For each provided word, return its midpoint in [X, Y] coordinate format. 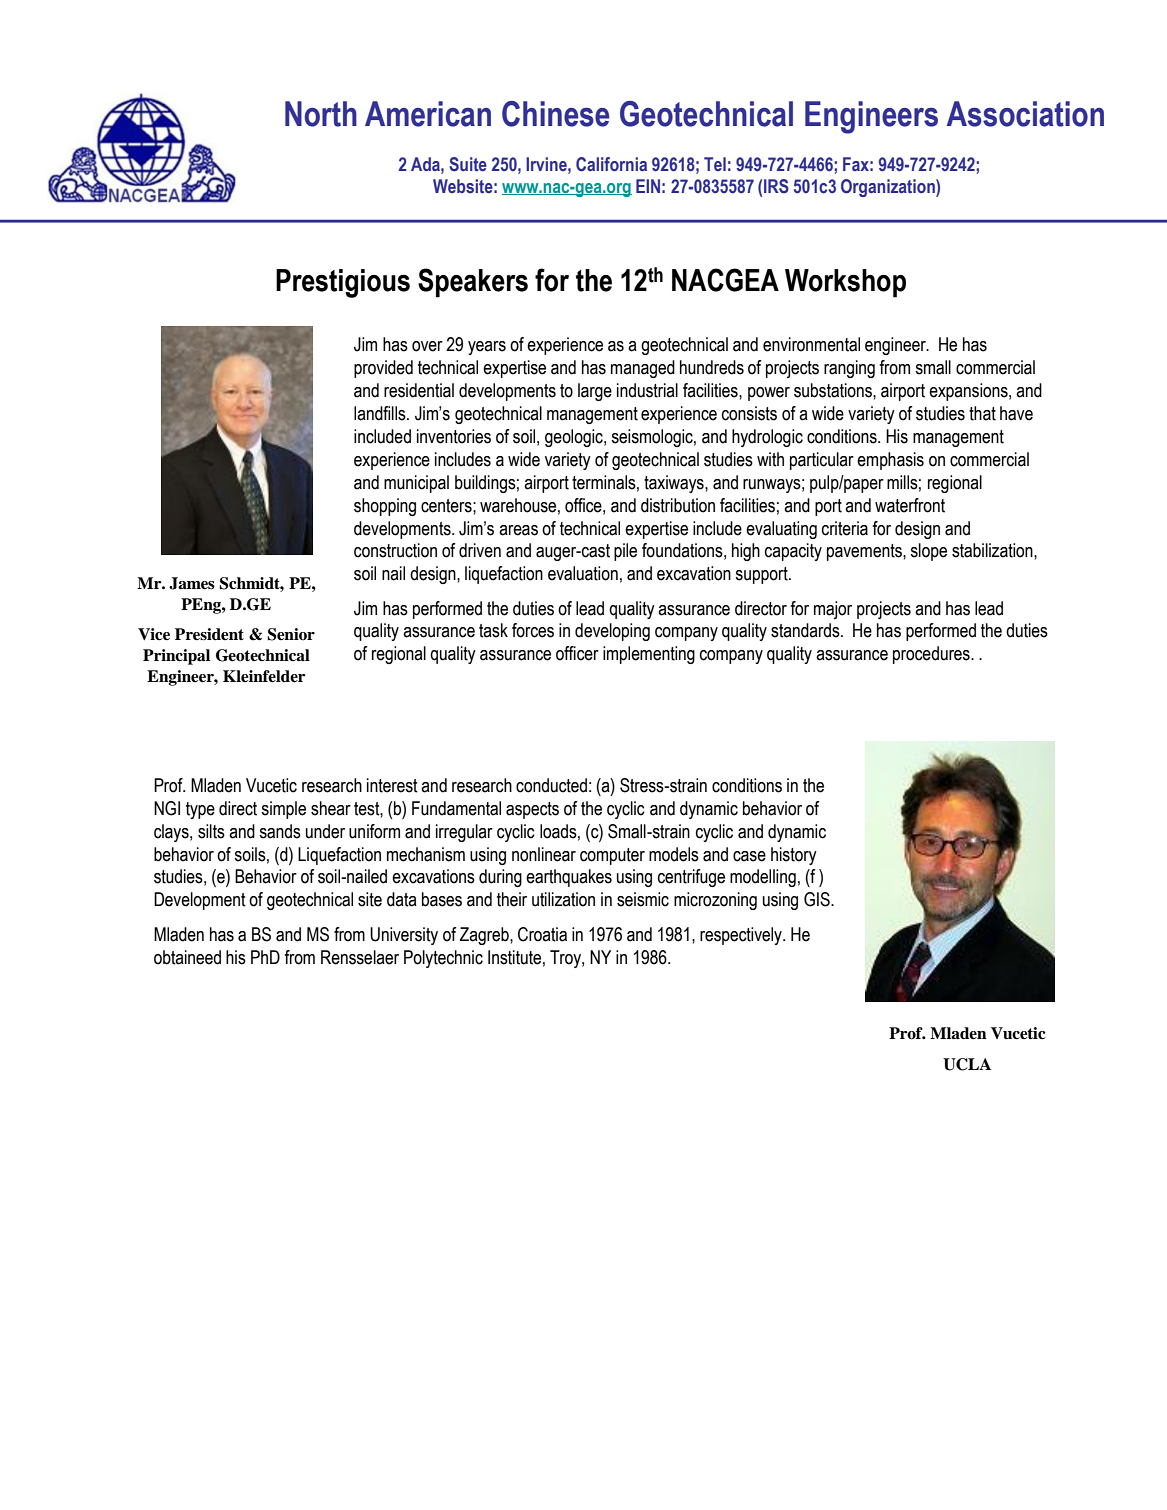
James [192, 583]
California [611, 164]
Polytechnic [443, 959]
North [321, 114]
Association [1025, 114]
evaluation [583, 573]
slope [928, 552]
